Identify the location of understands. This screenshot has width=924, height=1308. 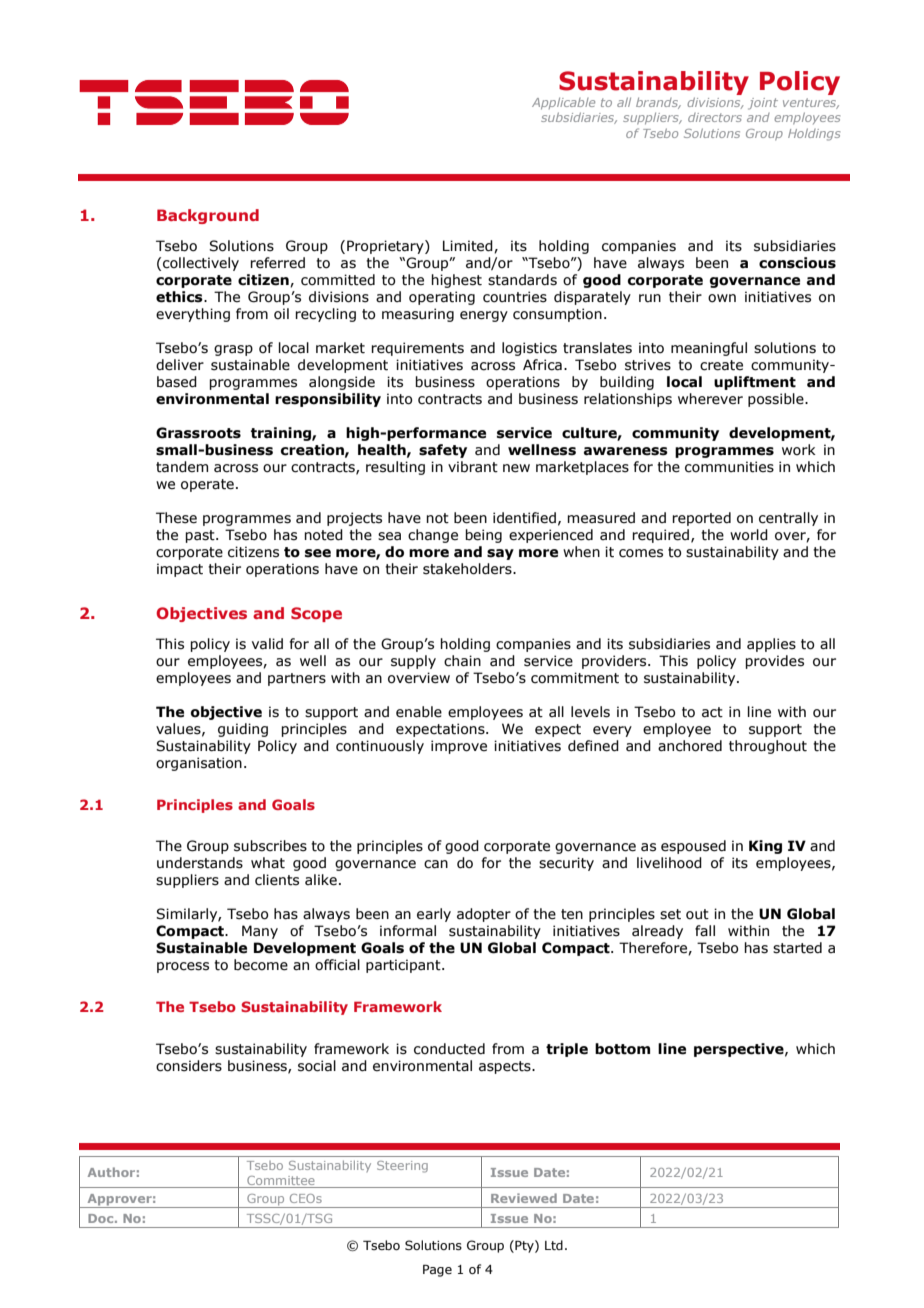
(200, 863).
